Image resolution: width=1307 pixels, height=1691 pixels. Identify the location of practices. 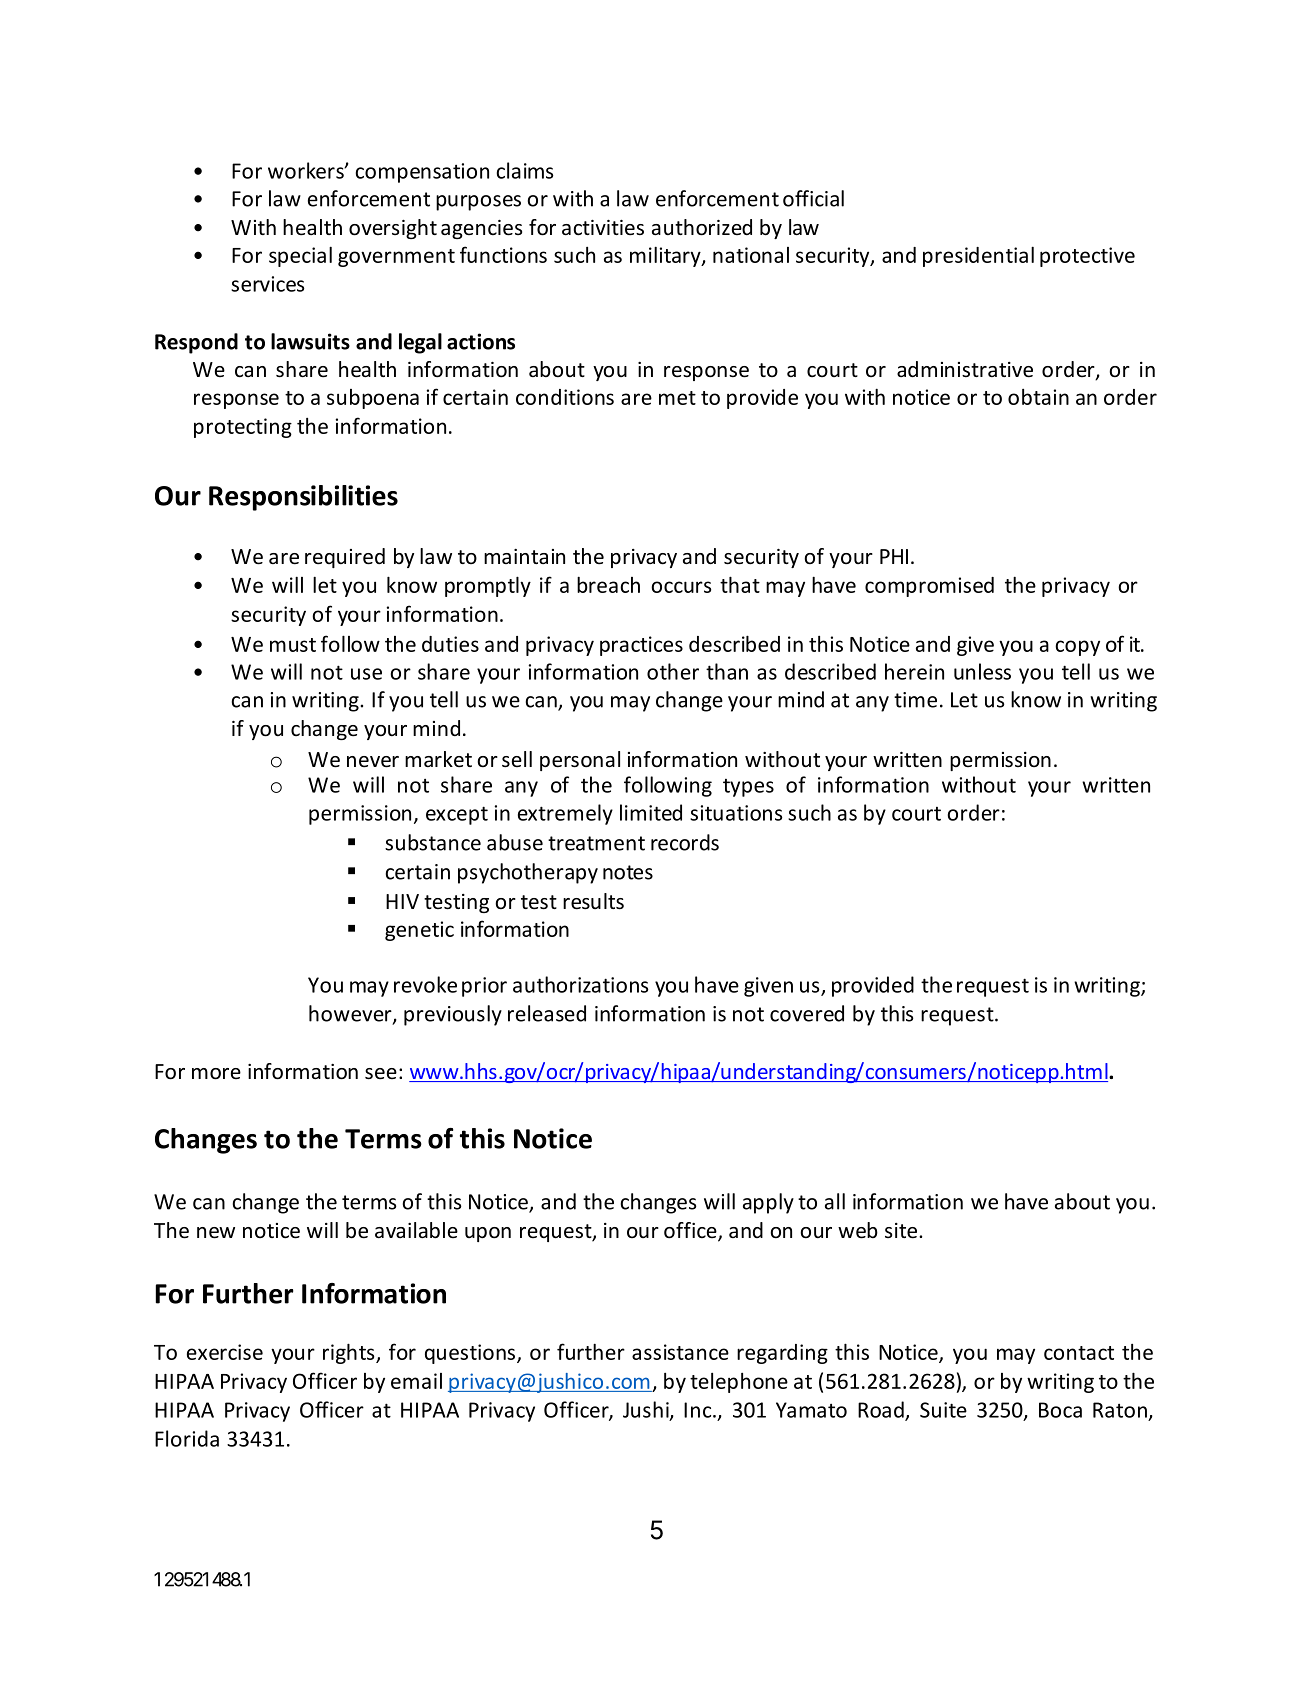
(641, 646).
